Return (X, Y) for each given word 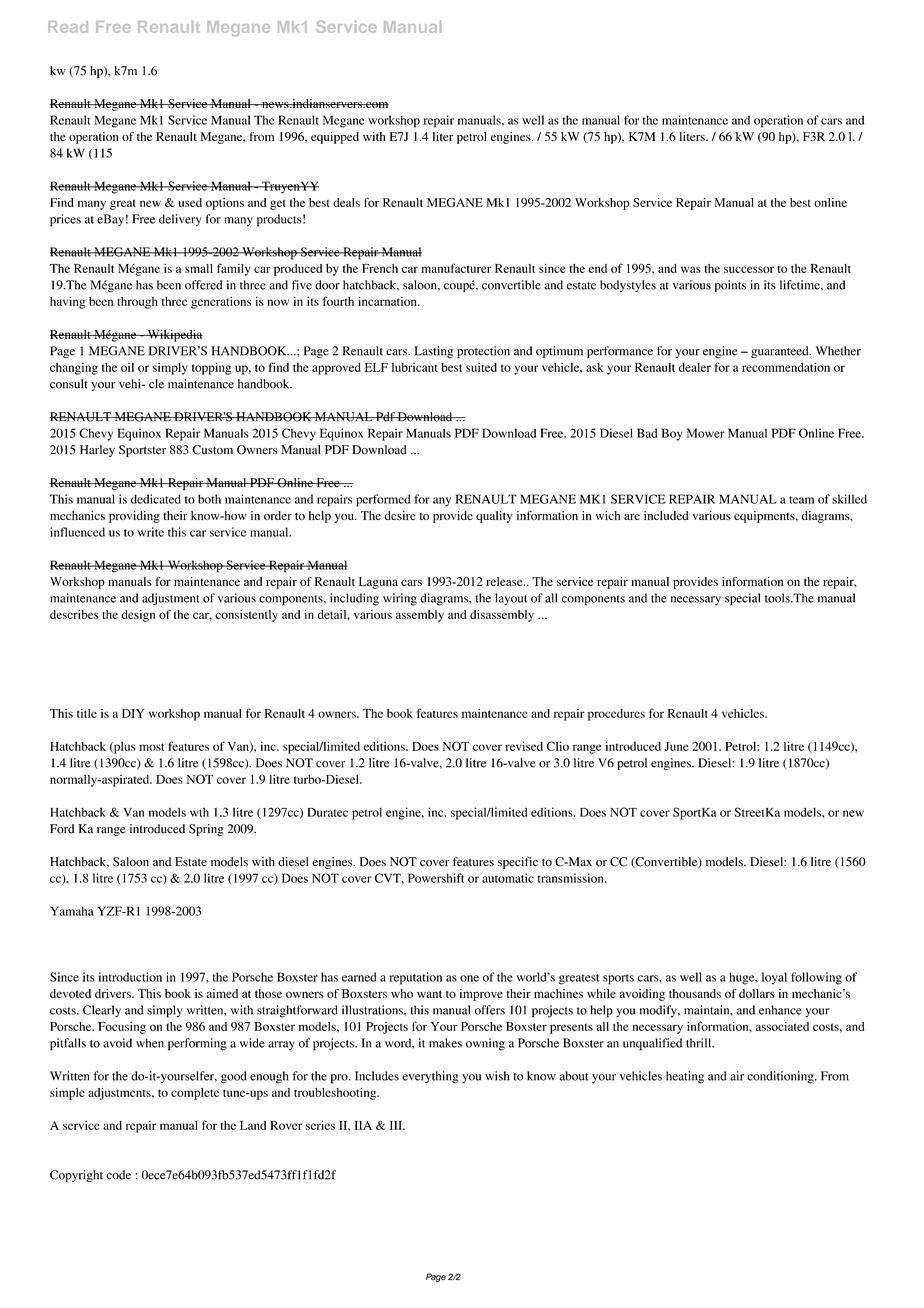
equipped (335, 138)
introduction (130, 977)
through (137, 303)
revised (524, 746)
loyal (774, 978)
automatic (508, 878)
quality (494, 517)
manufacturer (456, 268)
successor (749, 269)
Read (68, 27)
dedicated (156, 499)
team (801, 500)
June (677, 746)
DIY (133, 713)
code (118, 1175)
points (730, 286)
